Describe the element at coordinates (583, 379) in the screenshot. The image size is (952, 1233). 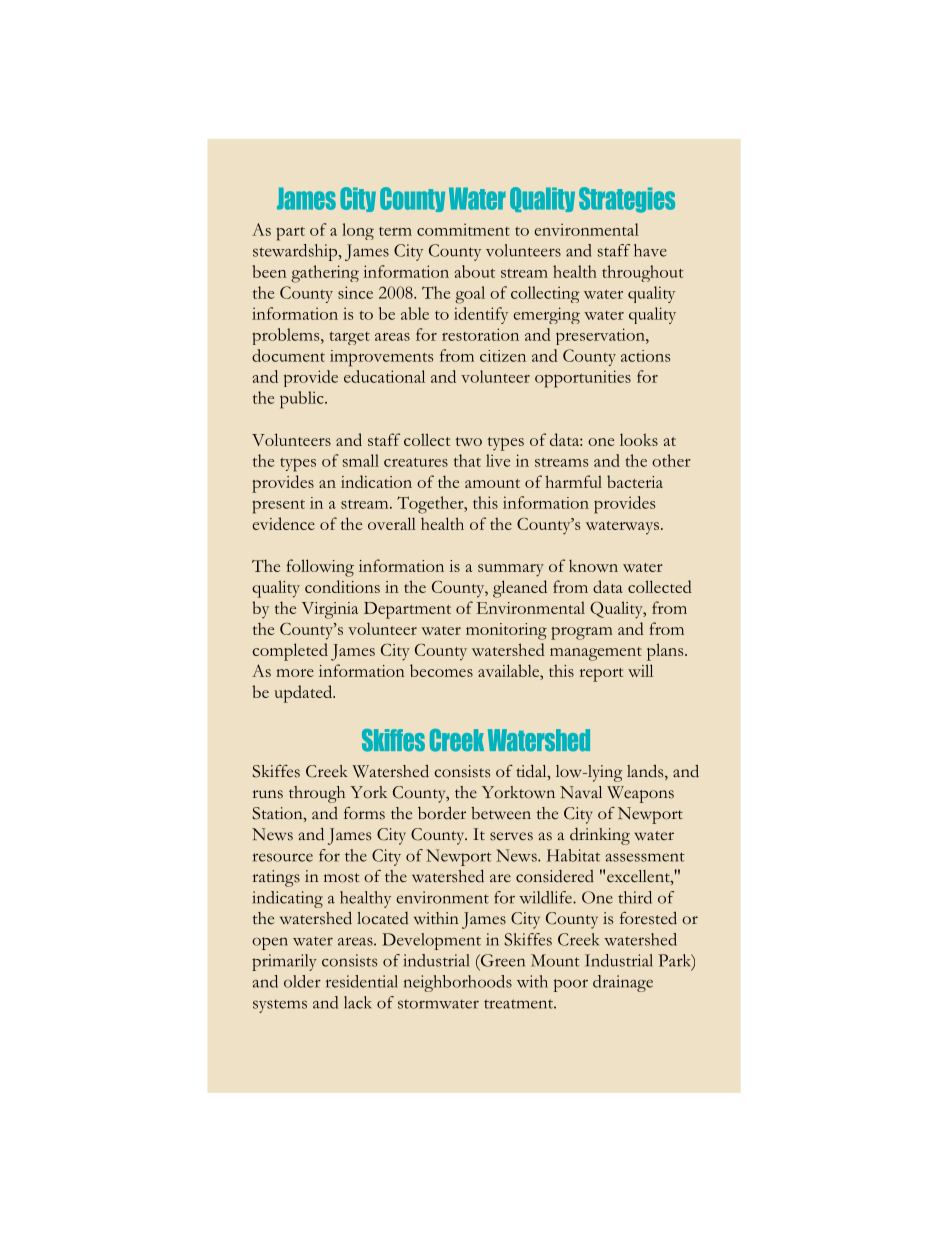
I see `opportunities` at that location.
